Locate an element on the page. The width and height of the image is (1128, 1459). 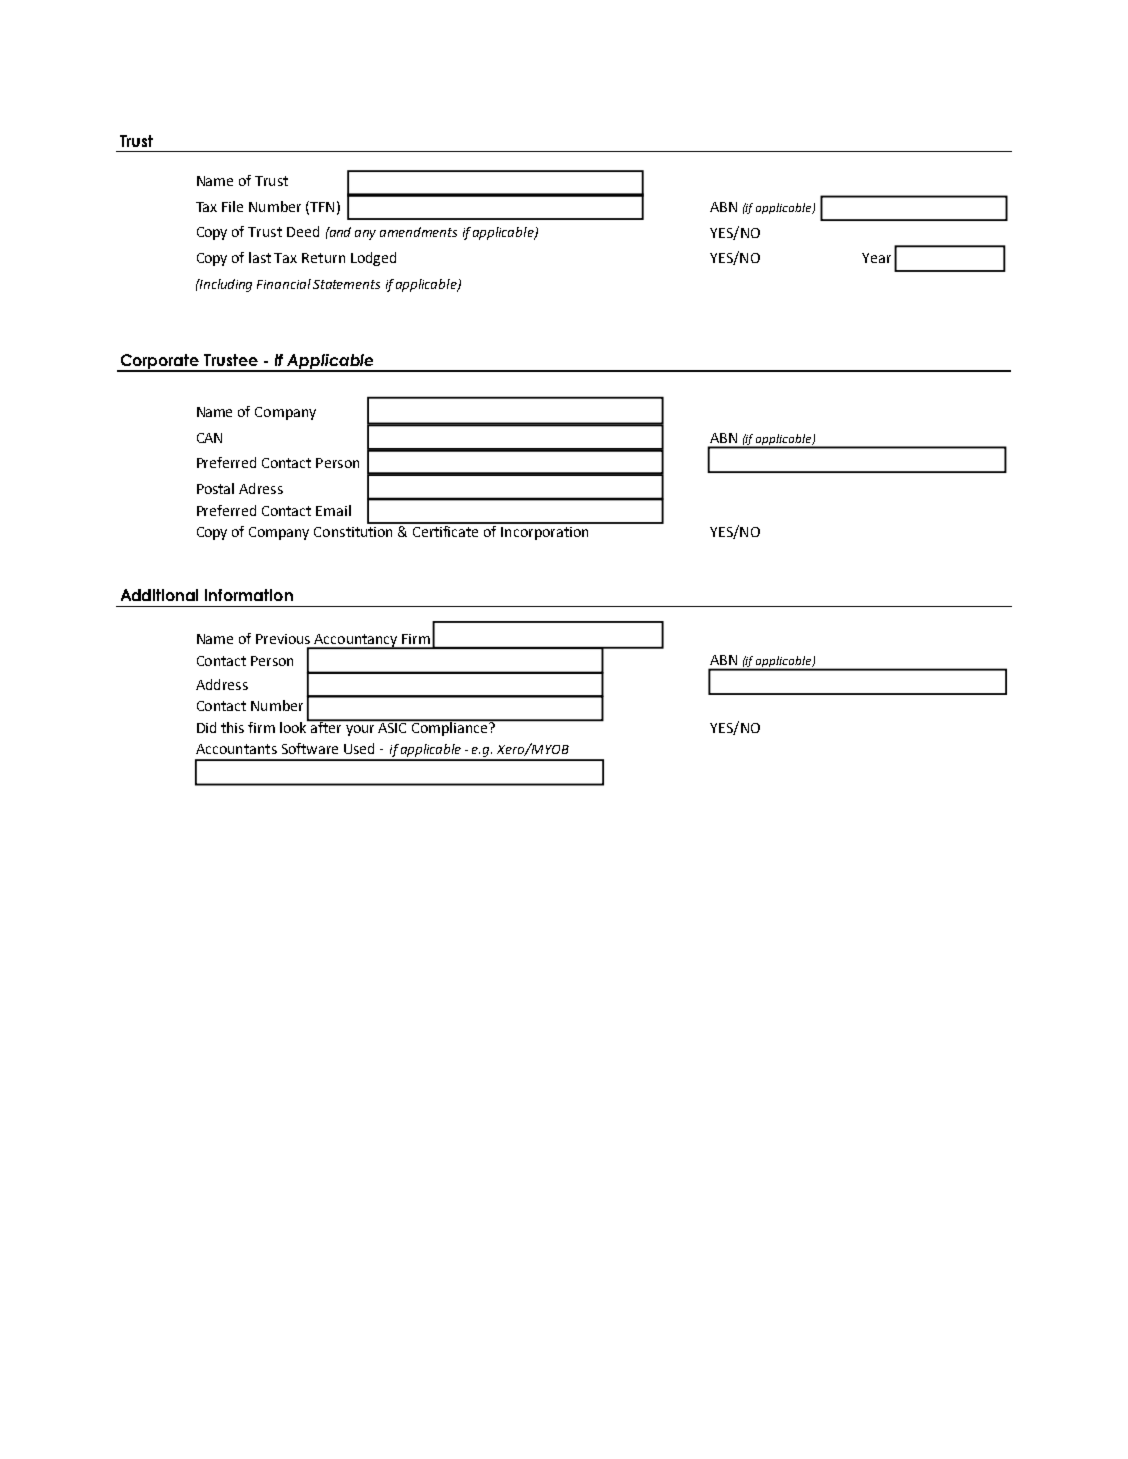
Corporate is located at coordinates (159, 362).
